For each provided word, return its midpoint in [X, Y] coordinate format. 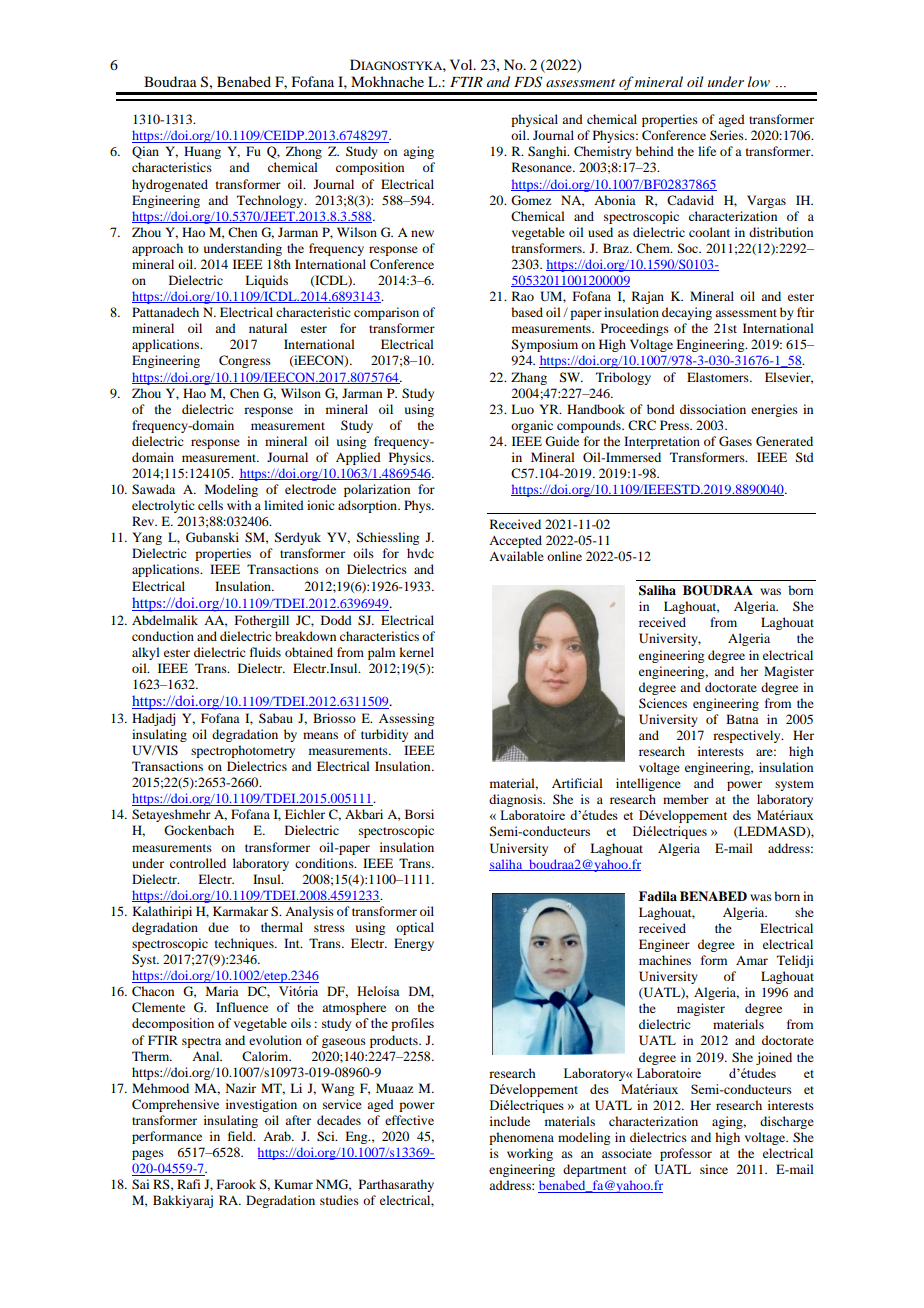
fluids [265, 652]
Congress [245, 361]
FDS [528, 82]
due [218, 927]
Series [728, 135]
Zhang [529, 378]
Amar [752, 960]
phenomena [521, 1138]
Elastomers [719, 377]
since [714, 1169]
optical [415, 928]
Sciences [663, 703]
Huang [202, 152]
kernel [416, 652]
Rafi [188, 1184]
